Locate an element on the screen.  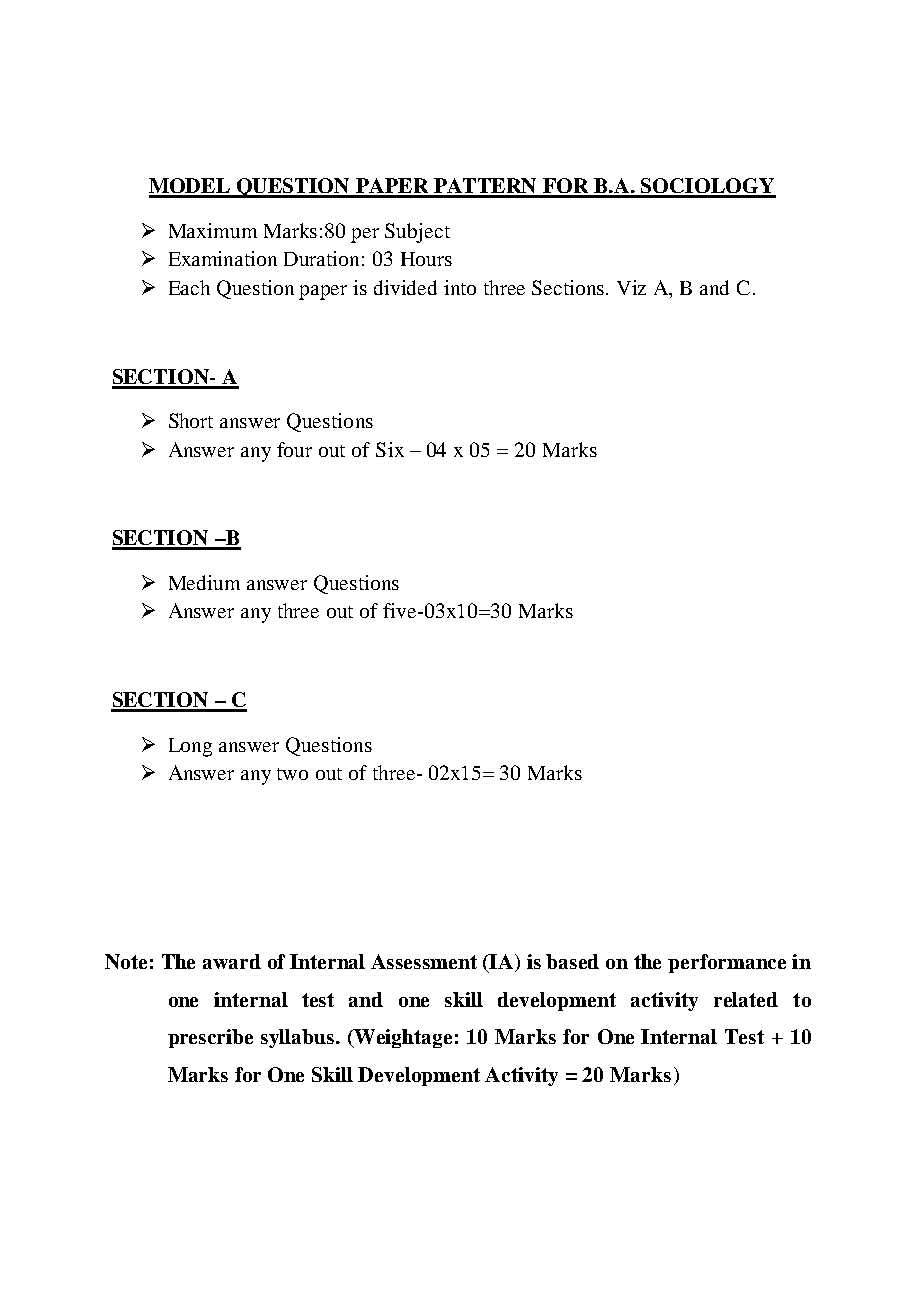
Medium is located at coordinates (204, 582).
